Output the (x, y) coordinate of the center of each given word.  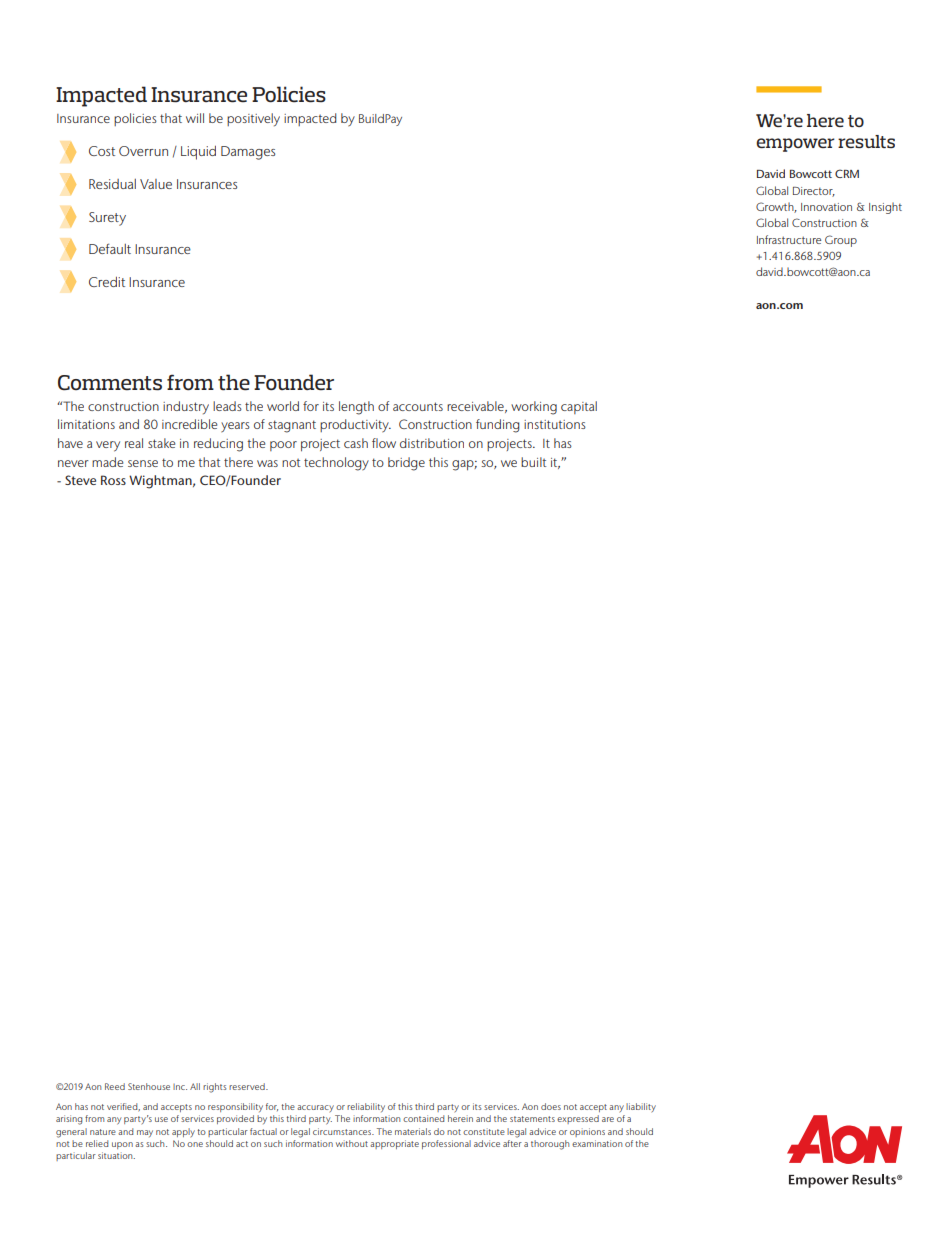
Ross (113, 480)
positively (253, 119)
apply (183, 1133)
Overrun (143, 151)
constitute (484, 1131)
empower (795, 145)
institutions (555, 424)
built (533, 462)
